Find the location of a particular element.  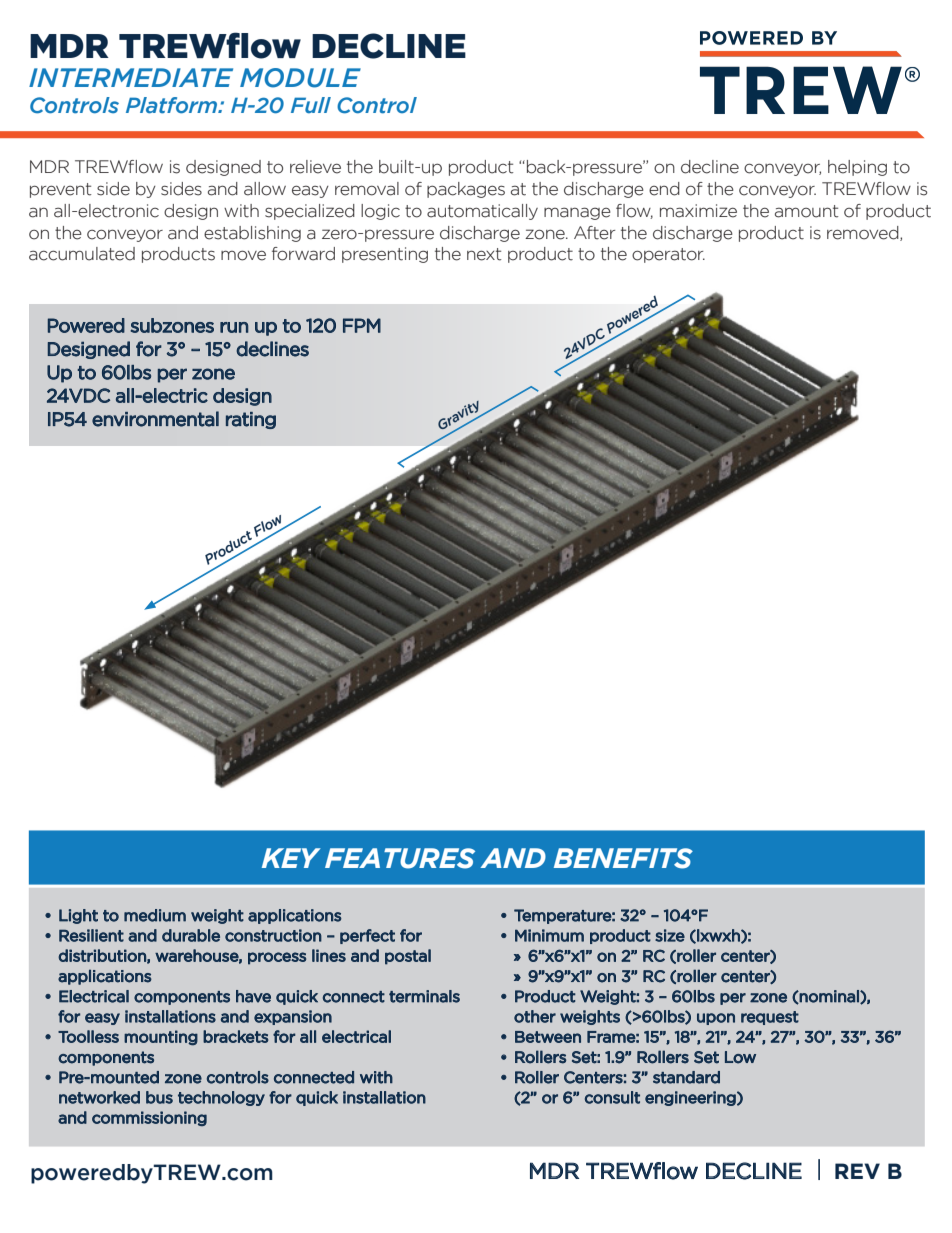

Platform is located at coordinates (173, 105).
